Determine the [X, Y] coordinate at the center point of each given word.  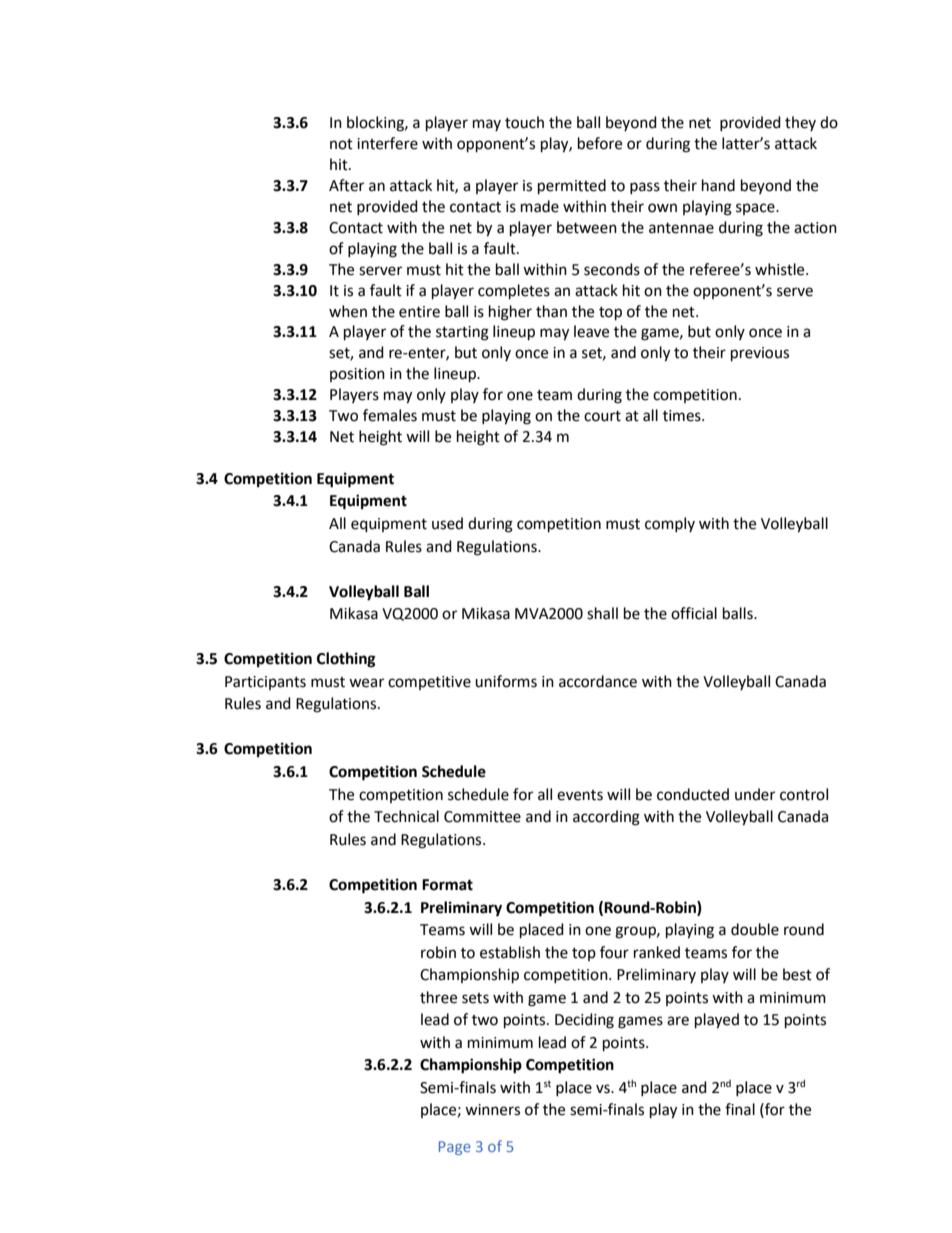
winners [492, 1110]
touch [524, 122]
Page [455, 1148]
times [683, 416]
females [390, 415]
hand [718, 185]
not [341, 144]
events [580, 795]
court [602, 416]
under [755, 794]
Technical [406, 816]
